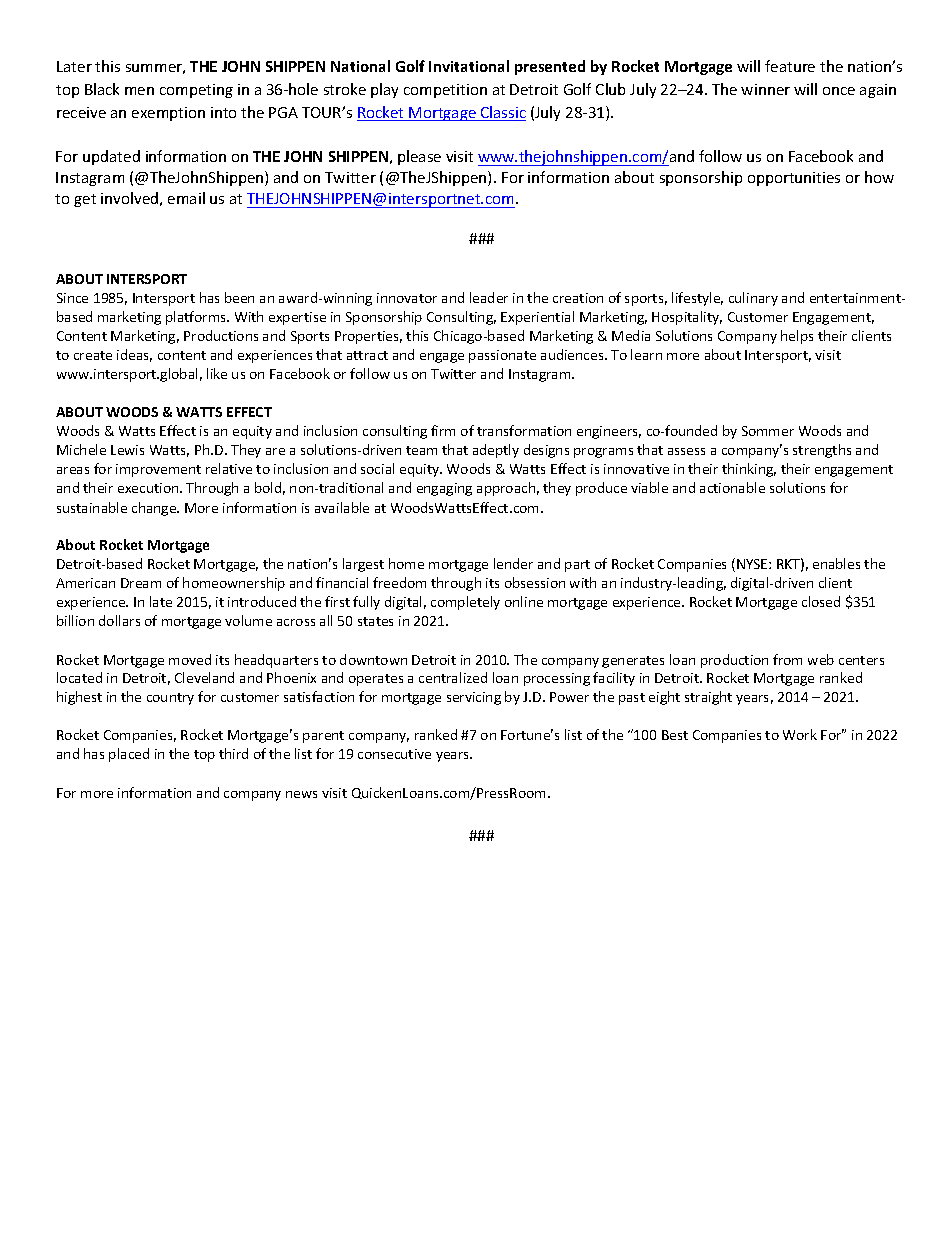  I want to click on consecutive, so click(394, 754).
